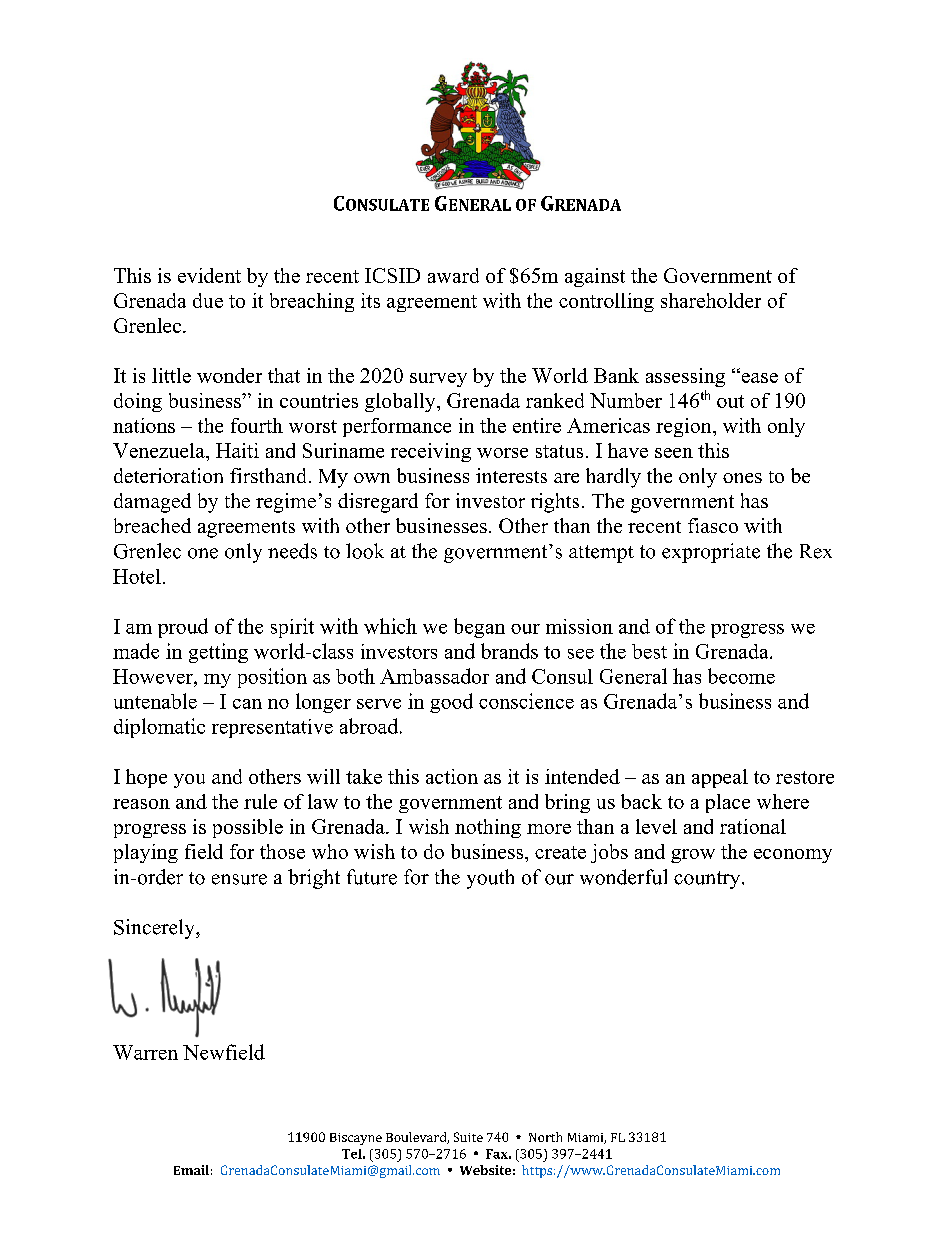 The image size is (952, 1233). Describe the element at coordinates (247, 704) in the page. I see `can` at that location.
